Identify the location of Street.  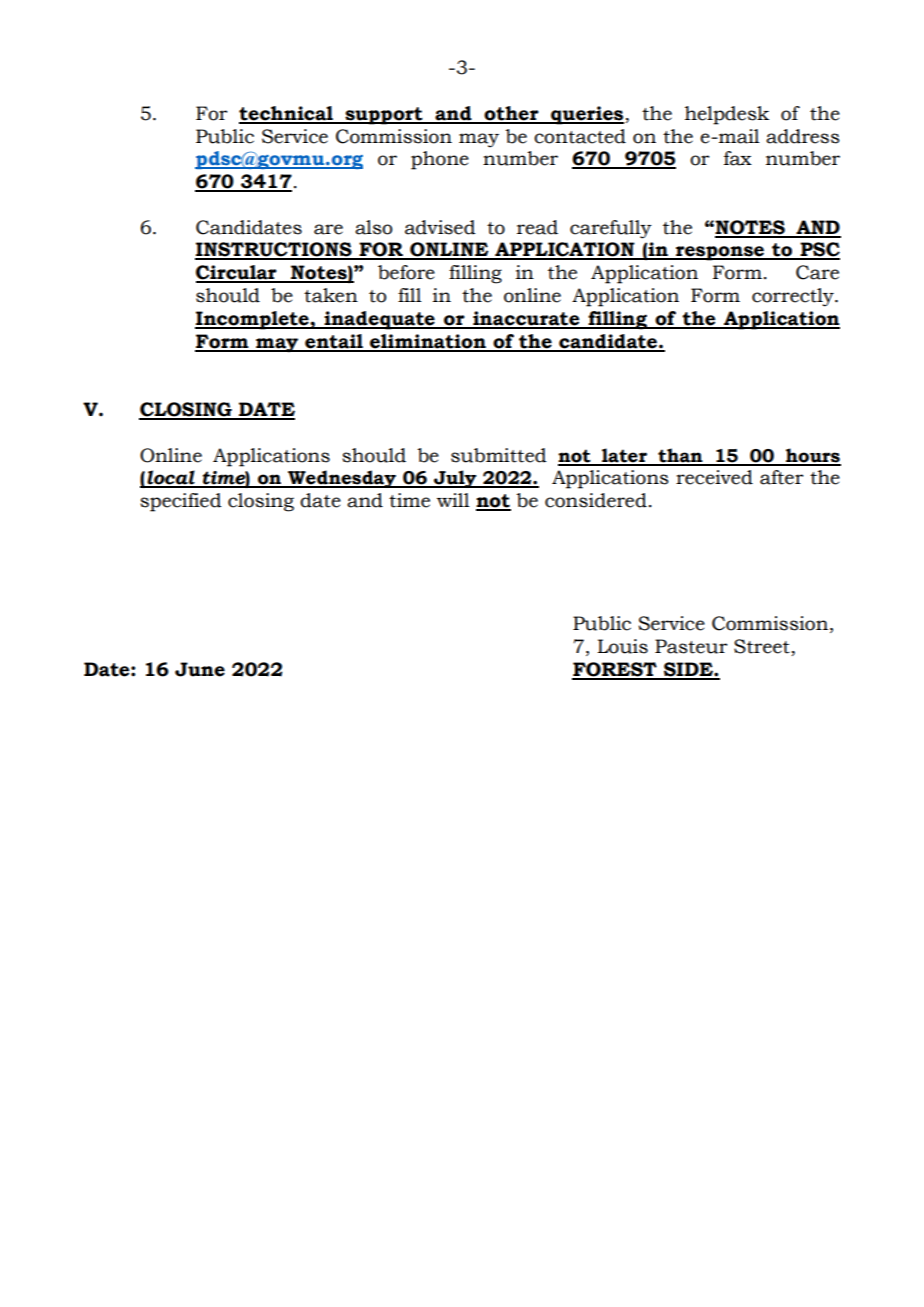
(763, 647).
